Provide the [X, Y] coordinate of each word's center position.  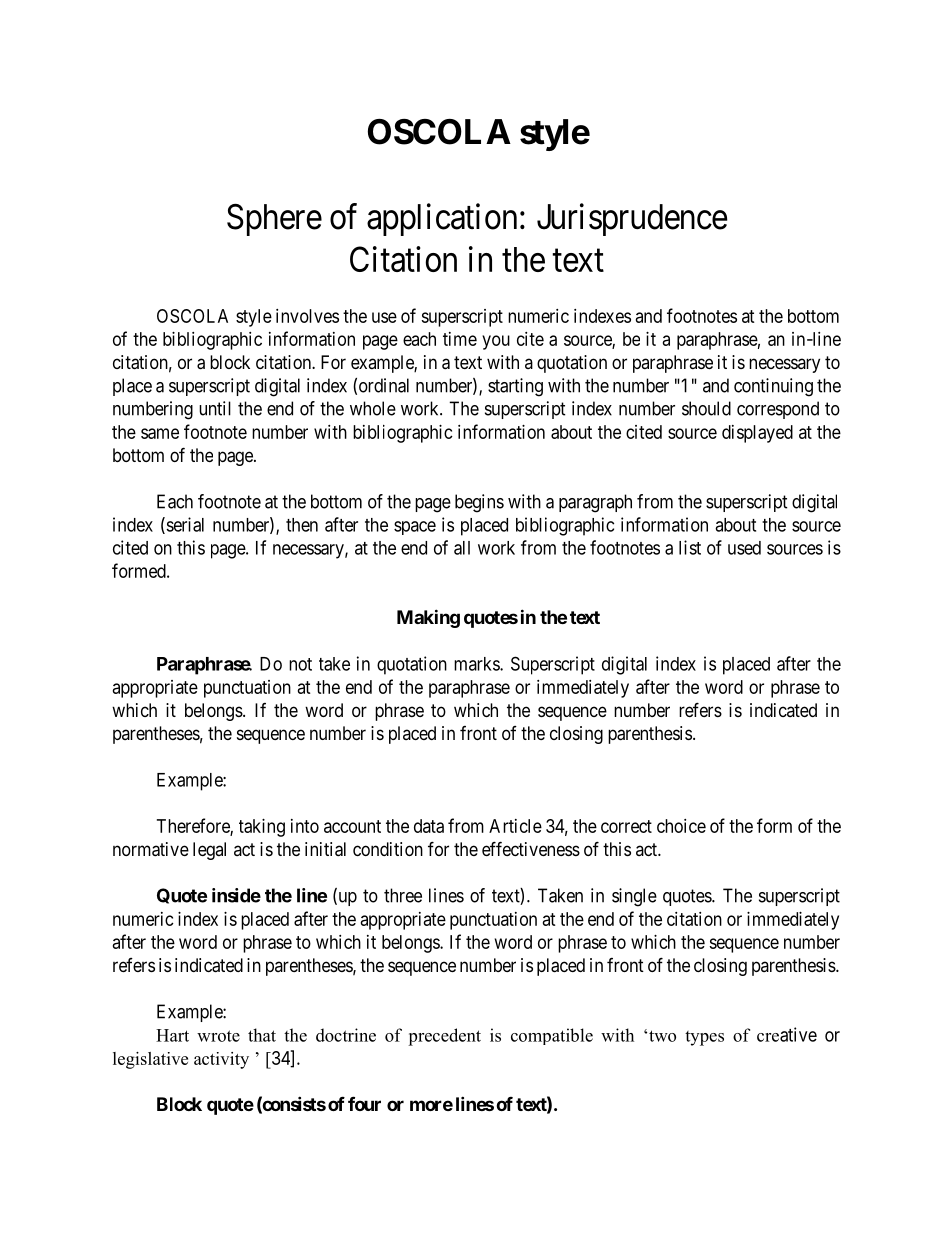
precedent [444, 1037]
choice [681, 826]
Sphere [274, 220]
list [690, 547]
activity [221, 1060]
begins [479, 503]
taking [262, 828]
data [429, 826]
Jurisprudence [632, 219]
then [302, 525]
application [442, 219]
